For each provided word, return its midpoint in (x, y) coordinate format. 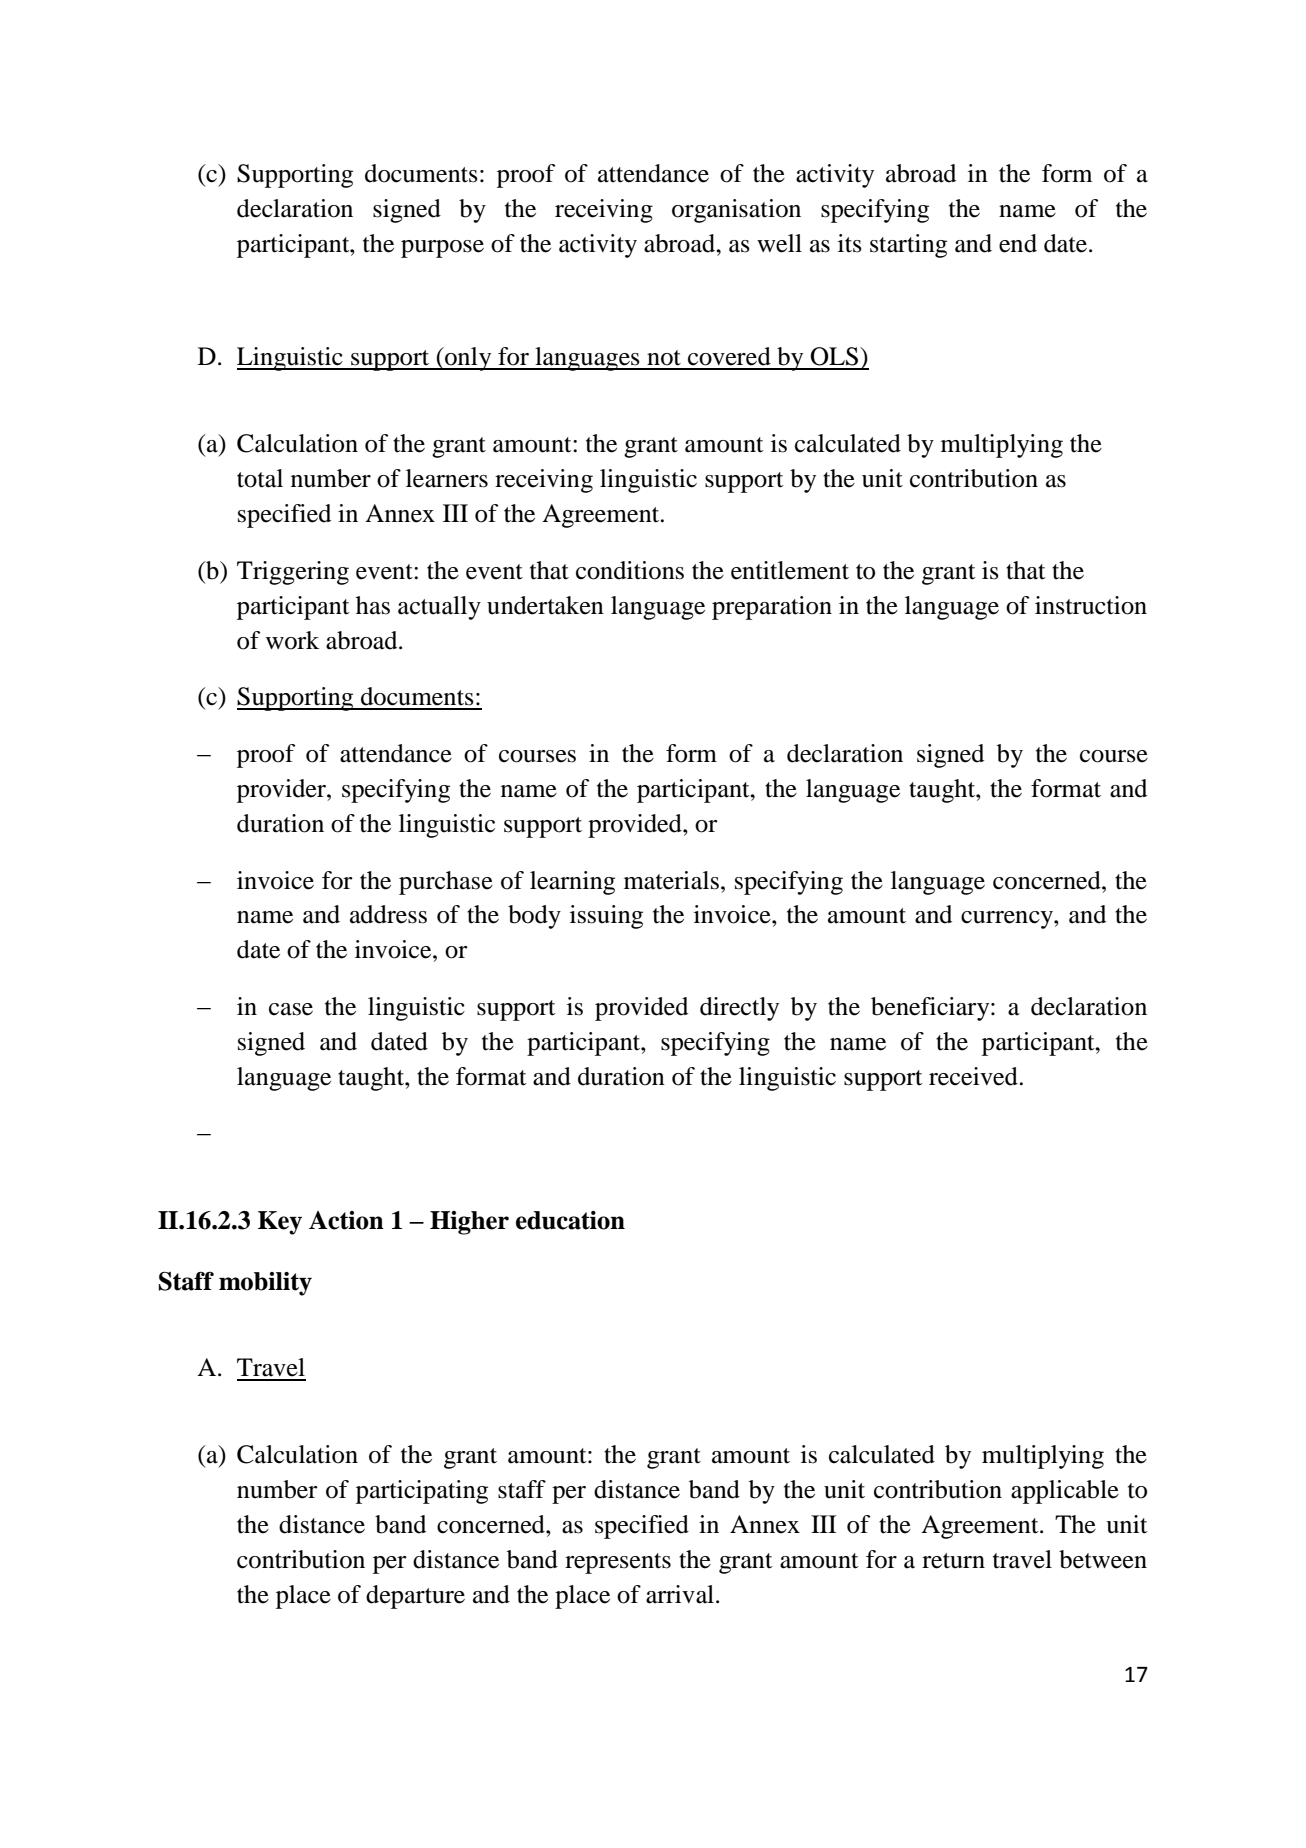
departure (415, 1597)
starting (908, 246)
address (388, 914)
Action (346, 1220)
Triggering (293, 573)
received (974, 1076)
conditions (630, 570)
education (570, 1220)
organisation (736, 211)
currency (1008, 920)
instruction (1091, 605)
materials (671, 880)
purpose (442, 249)
